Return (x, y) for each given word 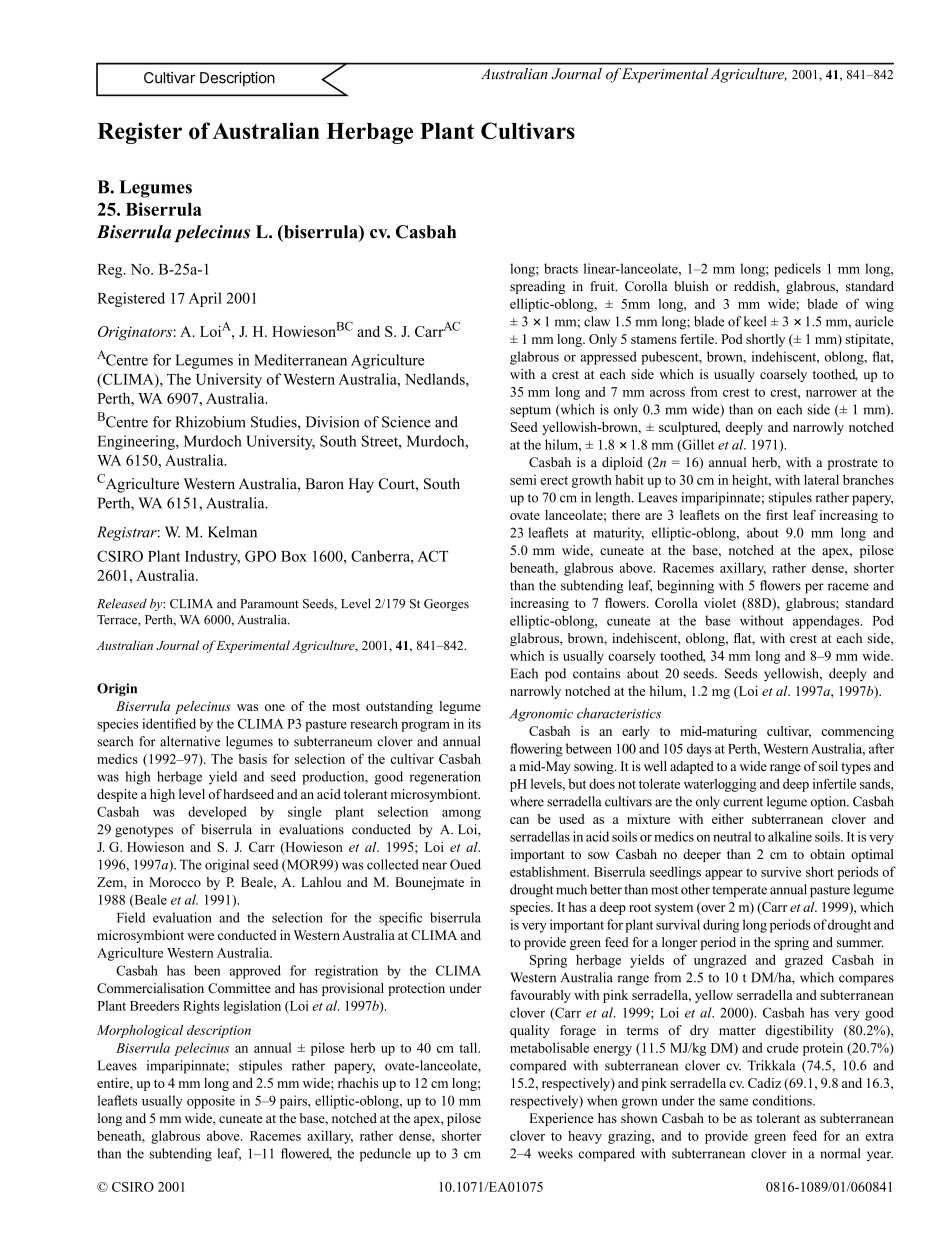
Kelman (232, 532)
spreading (537, 287)
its (474, 723)
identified (169, 723)
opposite (211, 1102)
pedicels (797, 270)
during (721, 926)
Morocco (175, 882)
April (205, 299)
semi (523, 480)
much (571, 889)
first (777, 515)
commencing (858, 732)
